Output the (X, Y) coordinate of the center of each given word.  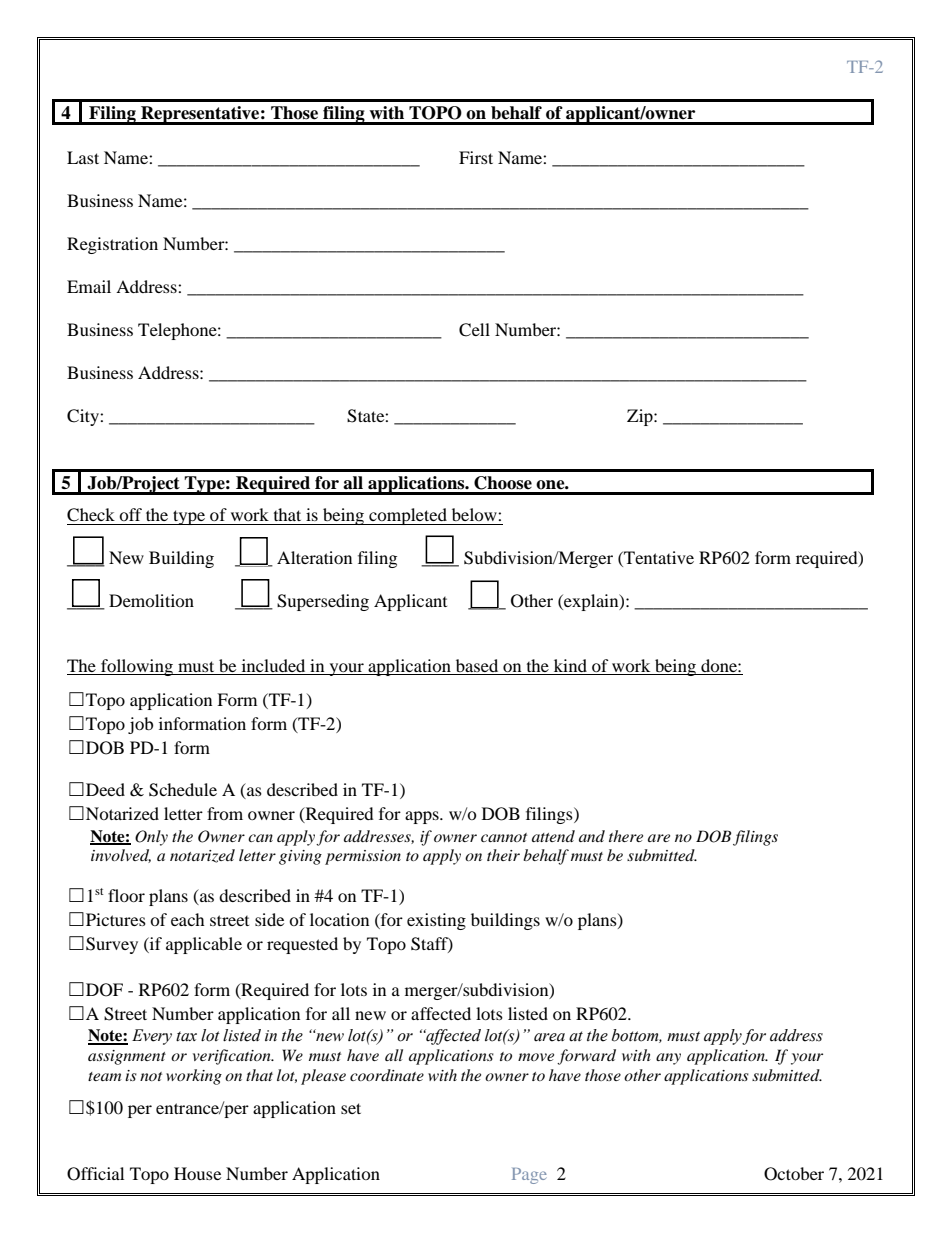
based (477, 667)
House (197, 1173)
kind (570, 667)
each (188, 919)
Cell (474, 330)
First (476, 157)
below (475, 514)
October (794, 1174)
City (84, 417)
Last (83, 157)
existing (436, 921)
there (626, 836)
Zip (641, 417)
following (137, 667)
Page (529, 1176)
